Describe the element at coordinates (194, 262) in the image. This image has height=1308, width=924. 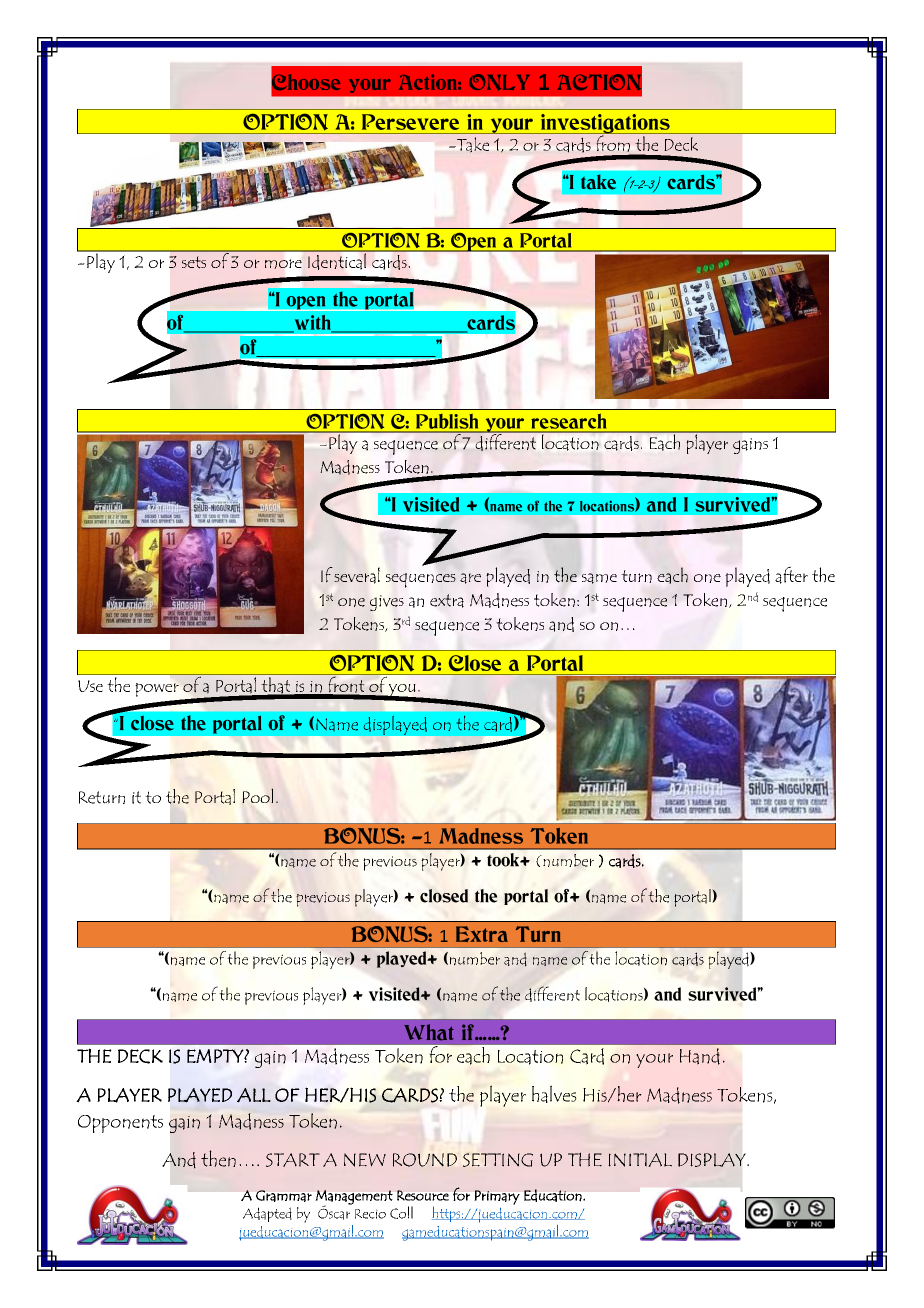
I see `sets` at that location.
